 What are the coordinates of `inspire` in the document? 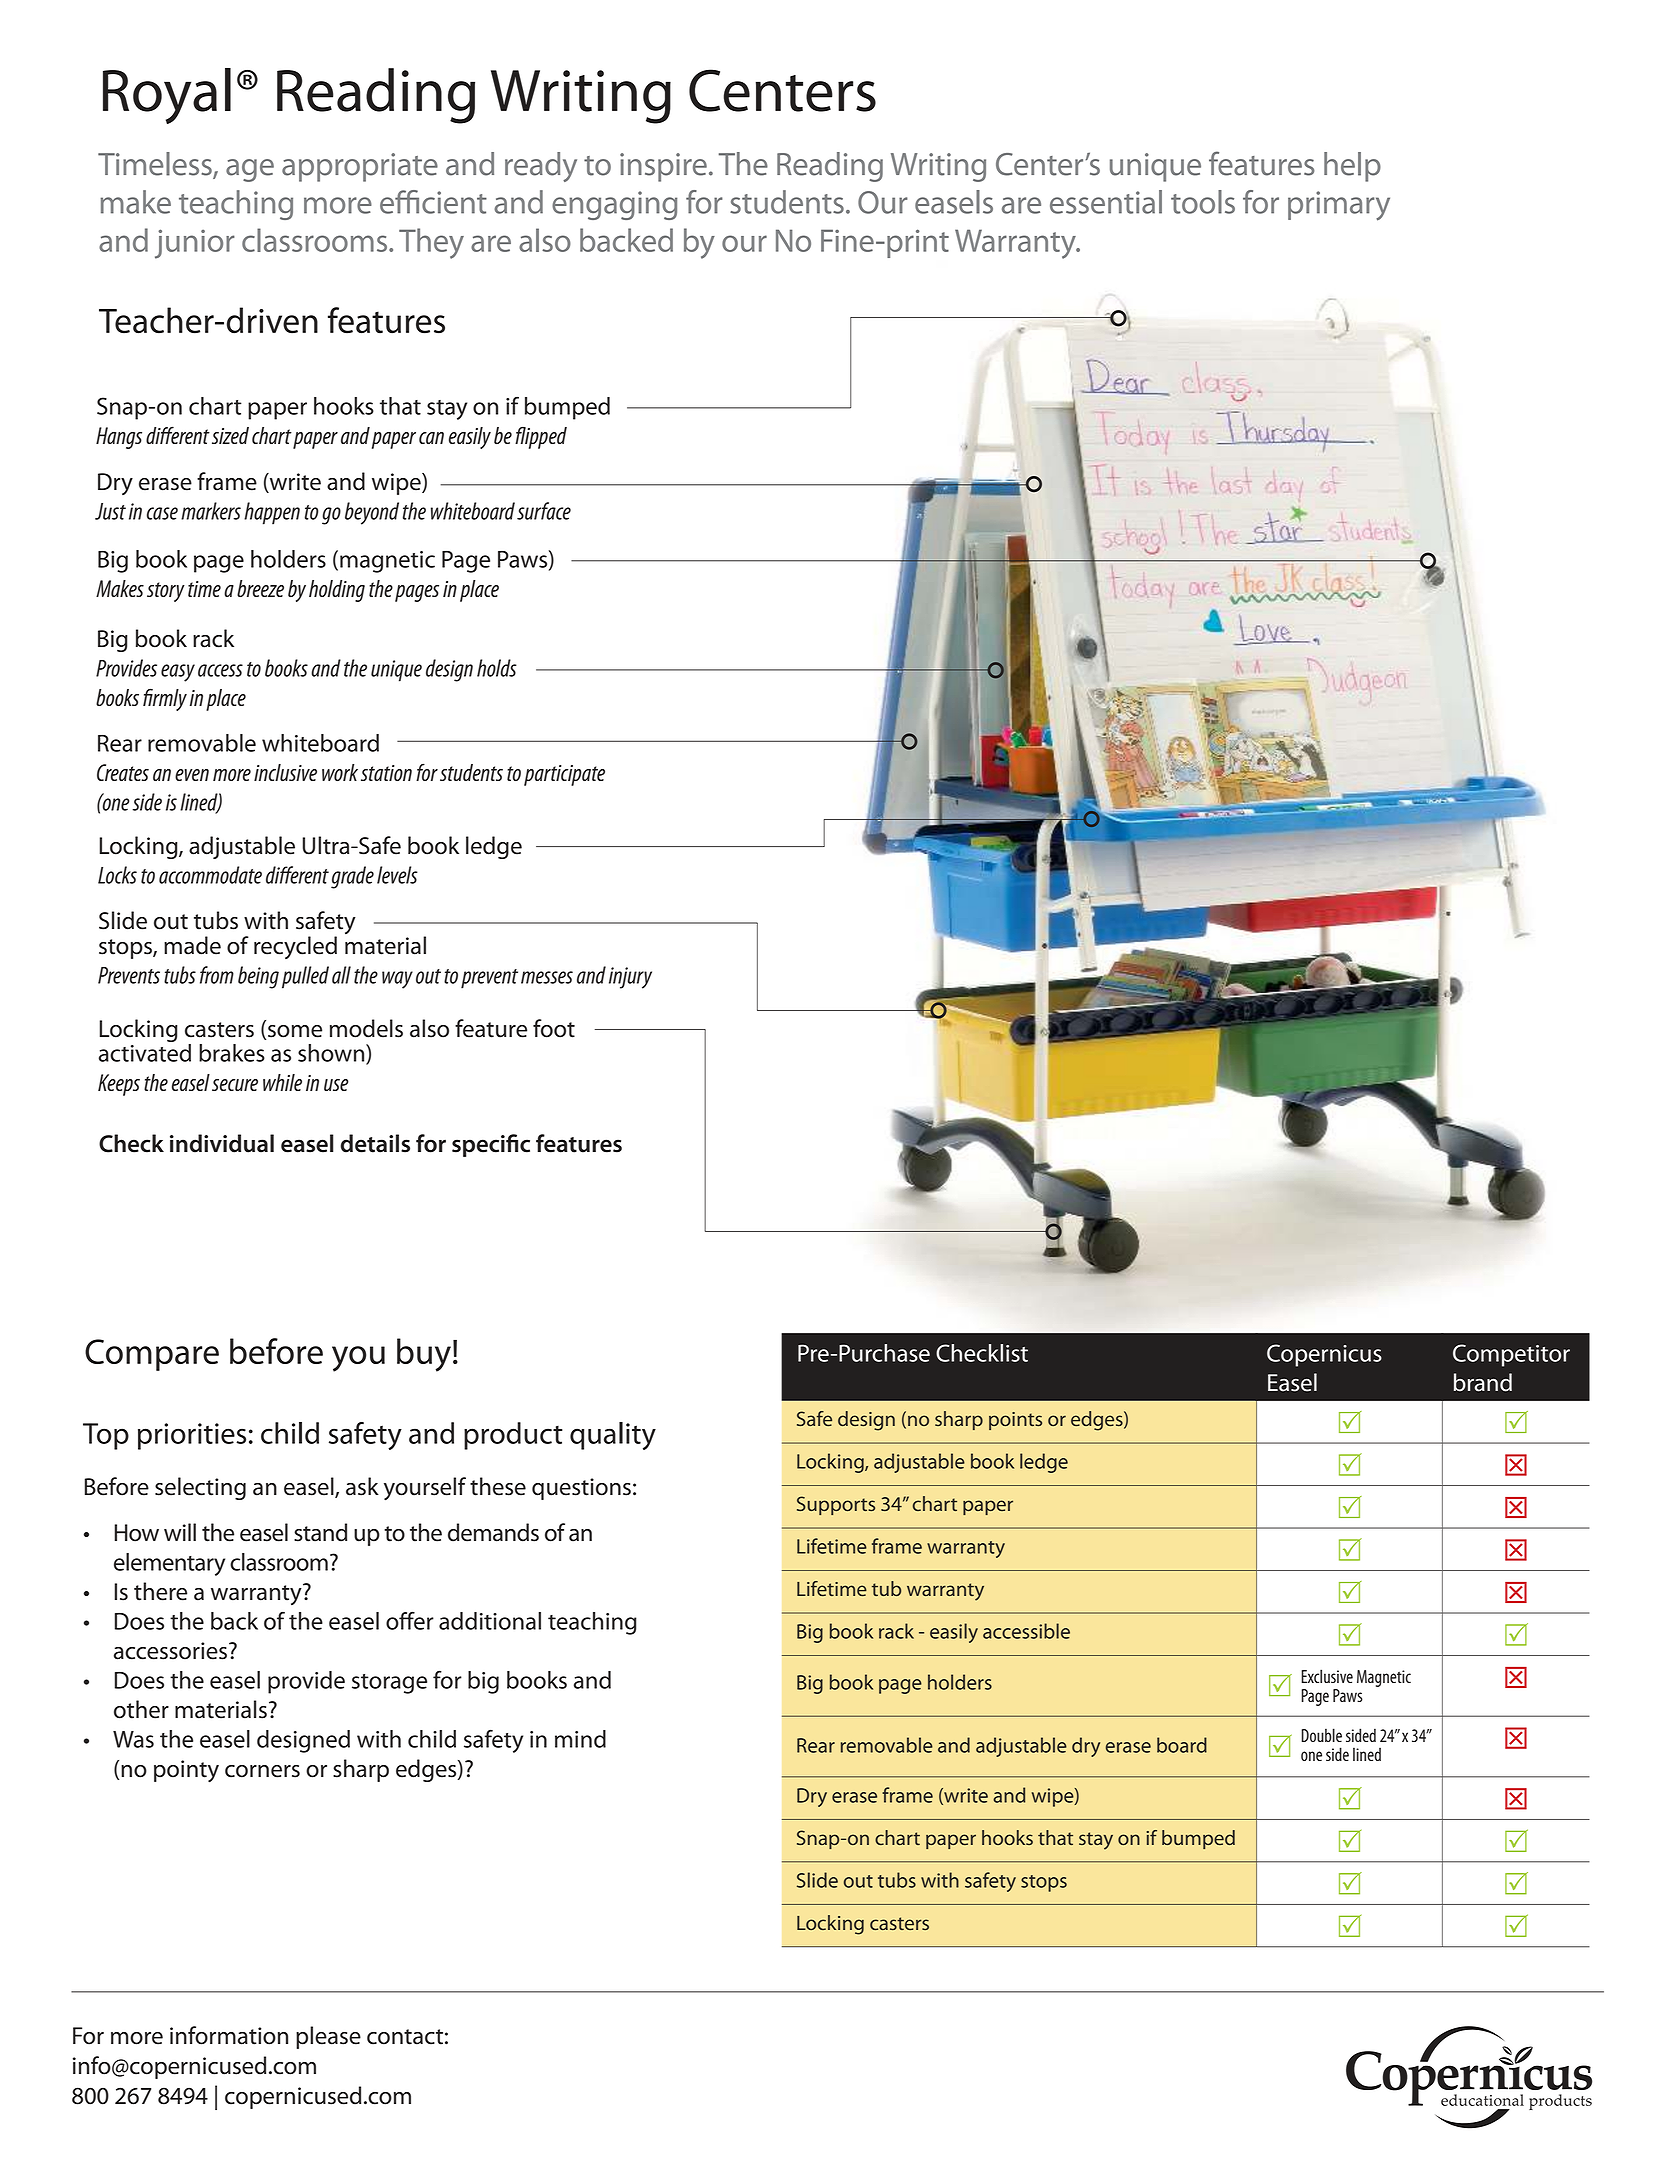 It's located at (663, 167).
